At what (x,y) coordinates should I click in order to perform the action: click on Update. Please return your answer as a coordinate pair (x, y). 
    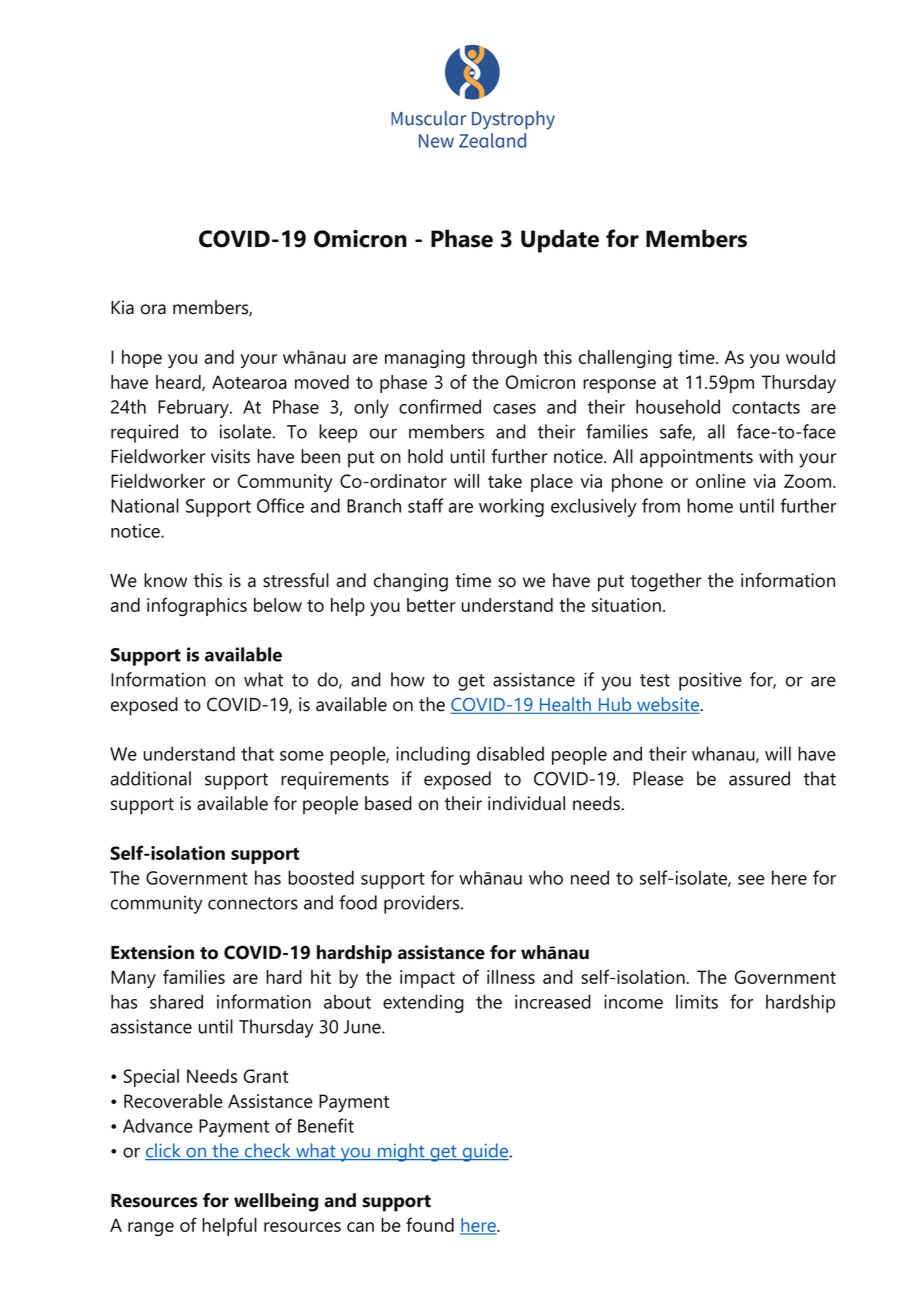
    Looking at the image, I should click on (560, 241).
